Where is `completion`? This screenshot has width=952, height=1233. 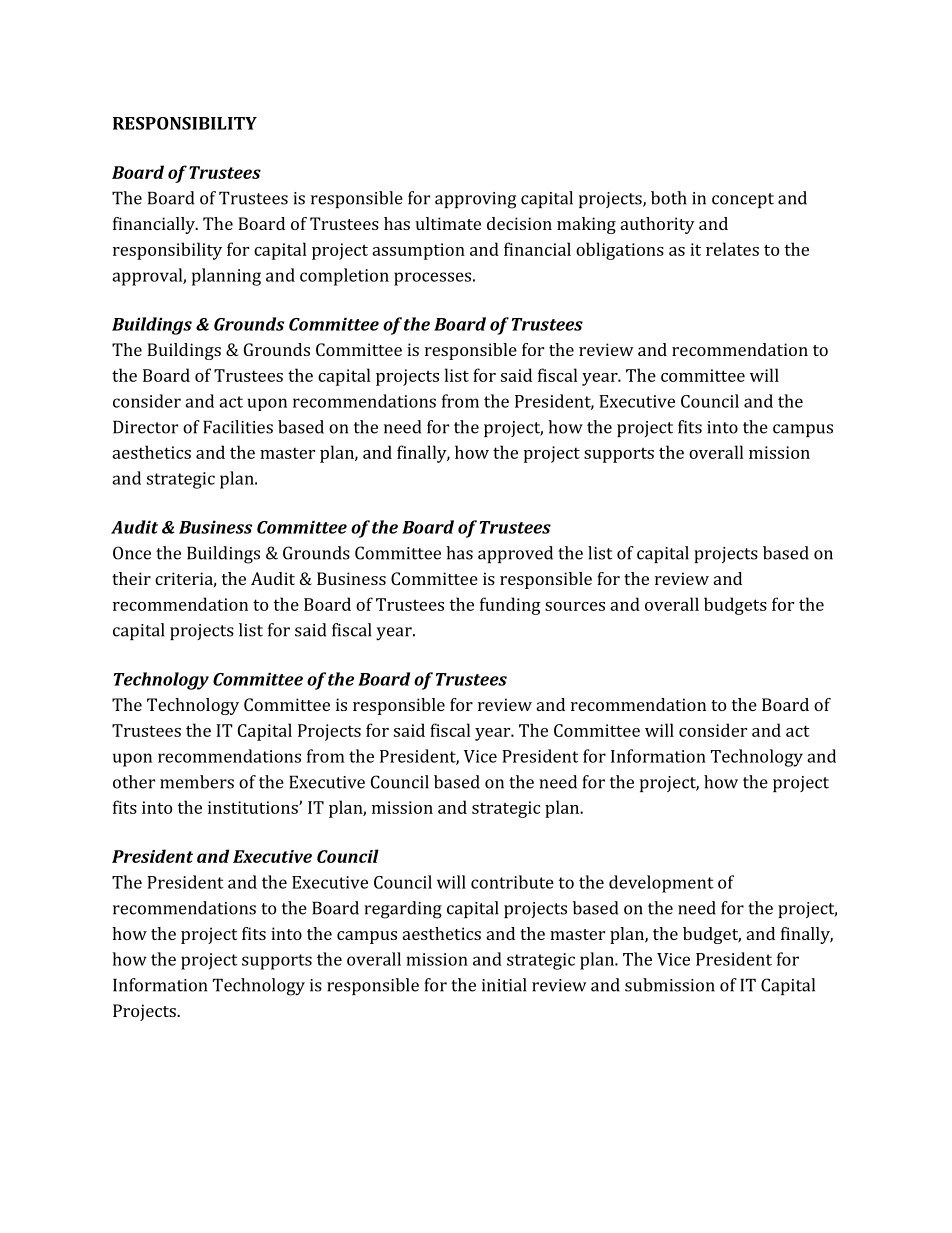 completion is located at coordinates (344, 277).
